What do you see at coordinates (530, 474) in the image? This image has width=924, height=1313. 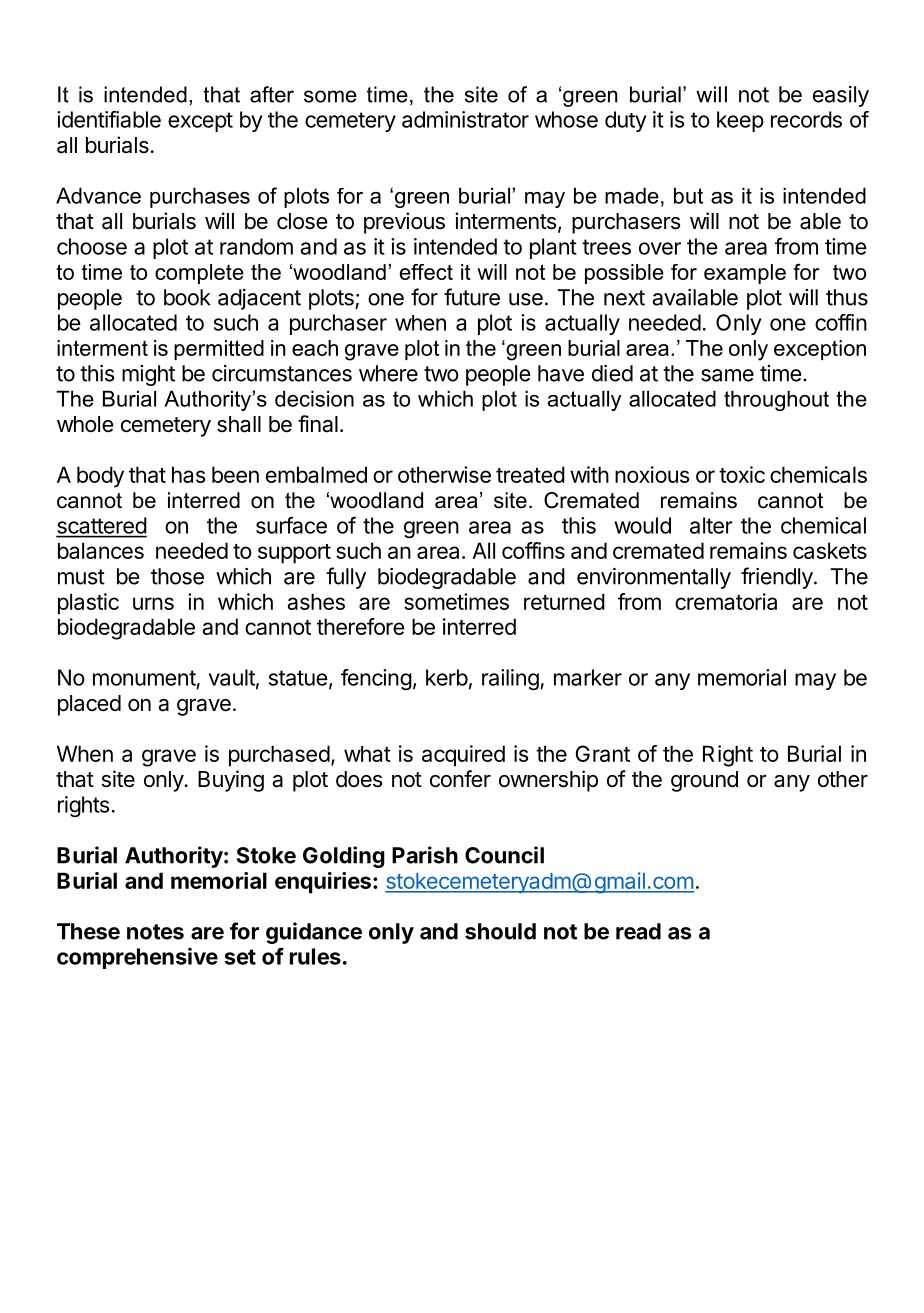 I see `treated` at bounding box center [530, 474].
